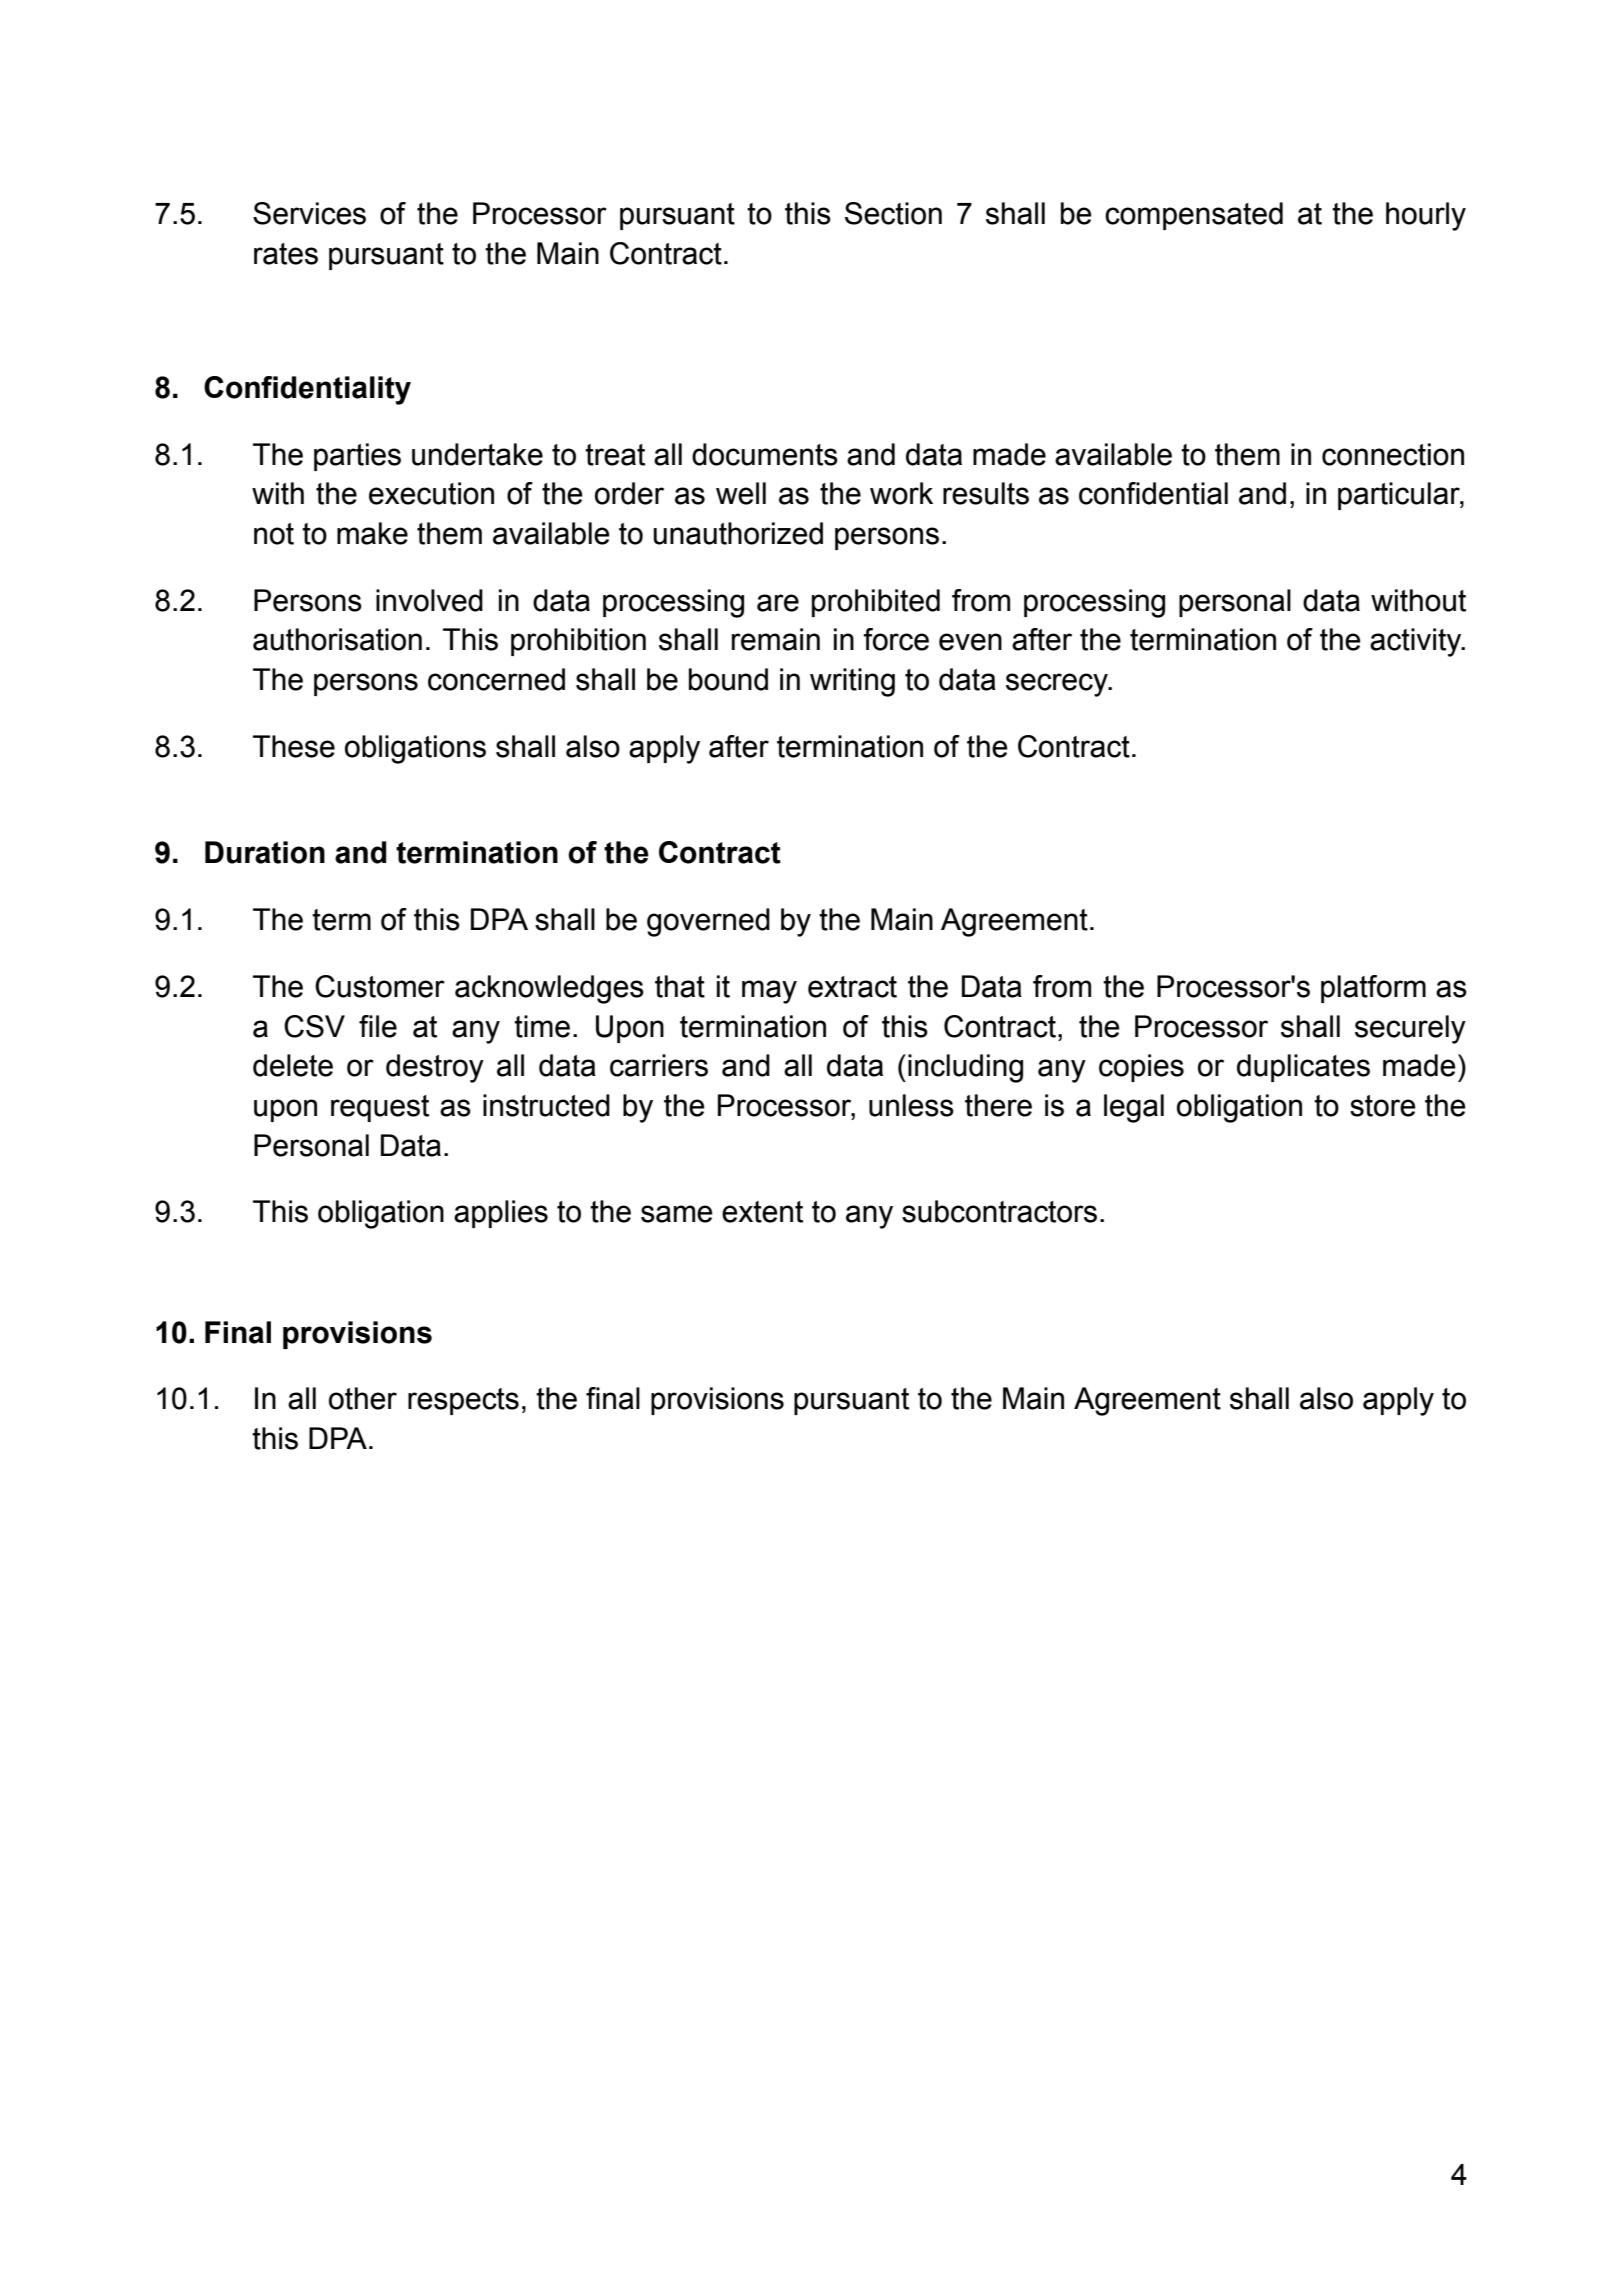 The image size is (1624, 2294). I want to click on writing, so click(852, 682).
